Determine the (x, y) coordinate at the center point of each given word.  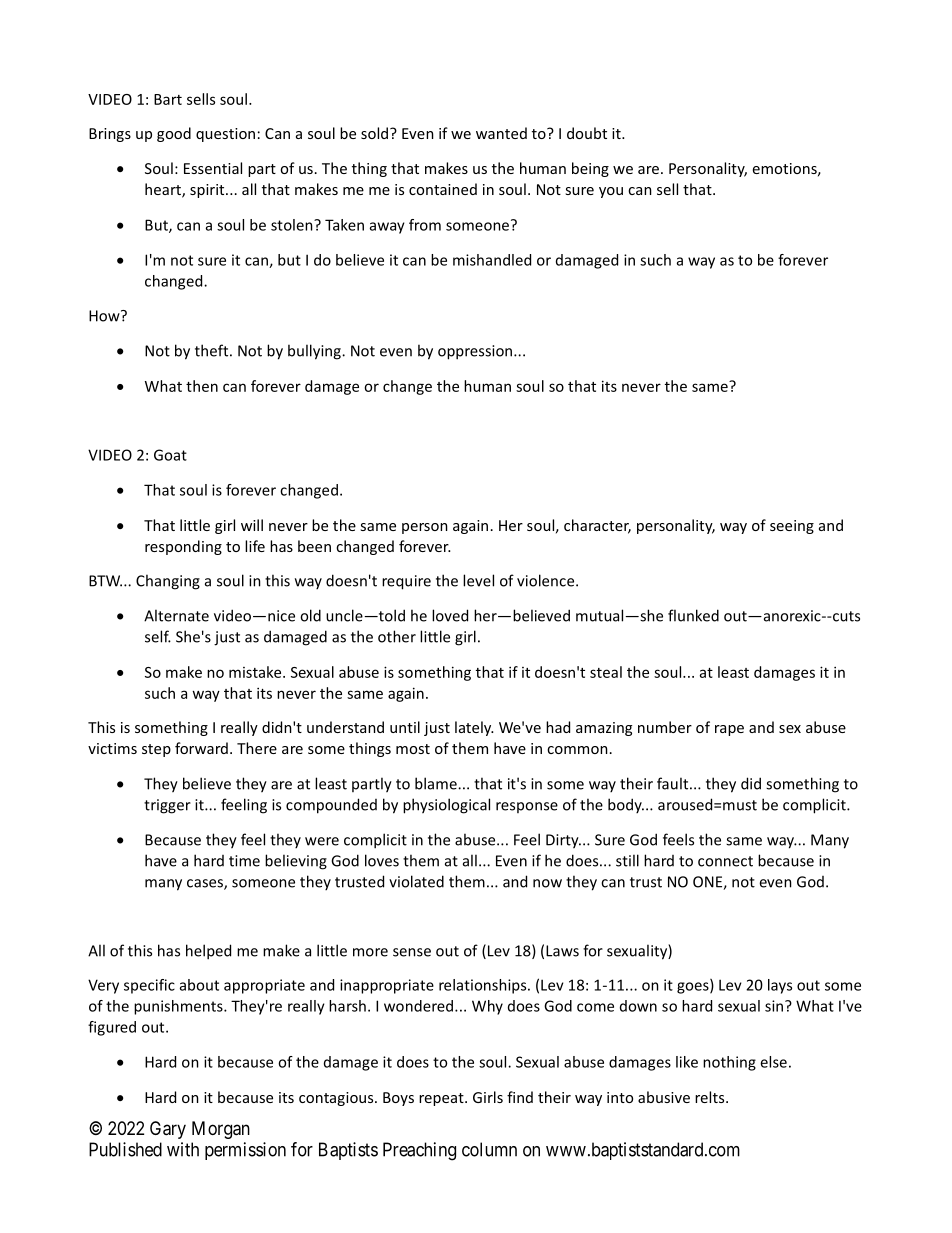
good (174, 134)
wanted (501, 133)
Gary (168, 1130)
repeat (442, 1099)
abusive (664, 1097)
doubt (587, 133)
